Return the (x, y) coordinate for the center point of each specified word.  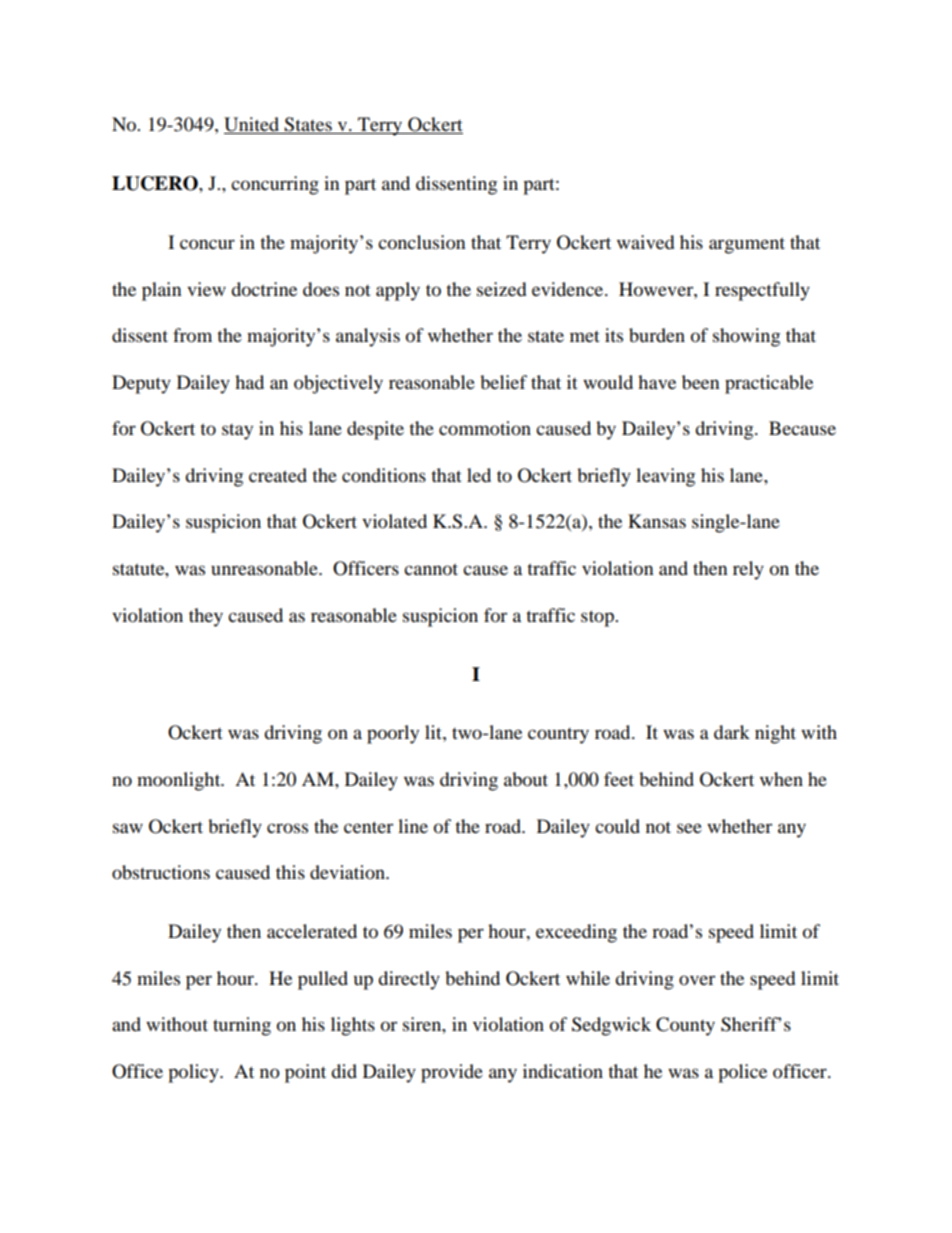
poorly (393, 734)
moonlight (180, 781)
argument (747, 245)
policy (194, 1073)
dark (732, 732)
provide (452, 1073)
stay (237, 432)
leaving (665, 477)
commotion (485, 428)
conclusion (422, 242)
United (253, 125)
